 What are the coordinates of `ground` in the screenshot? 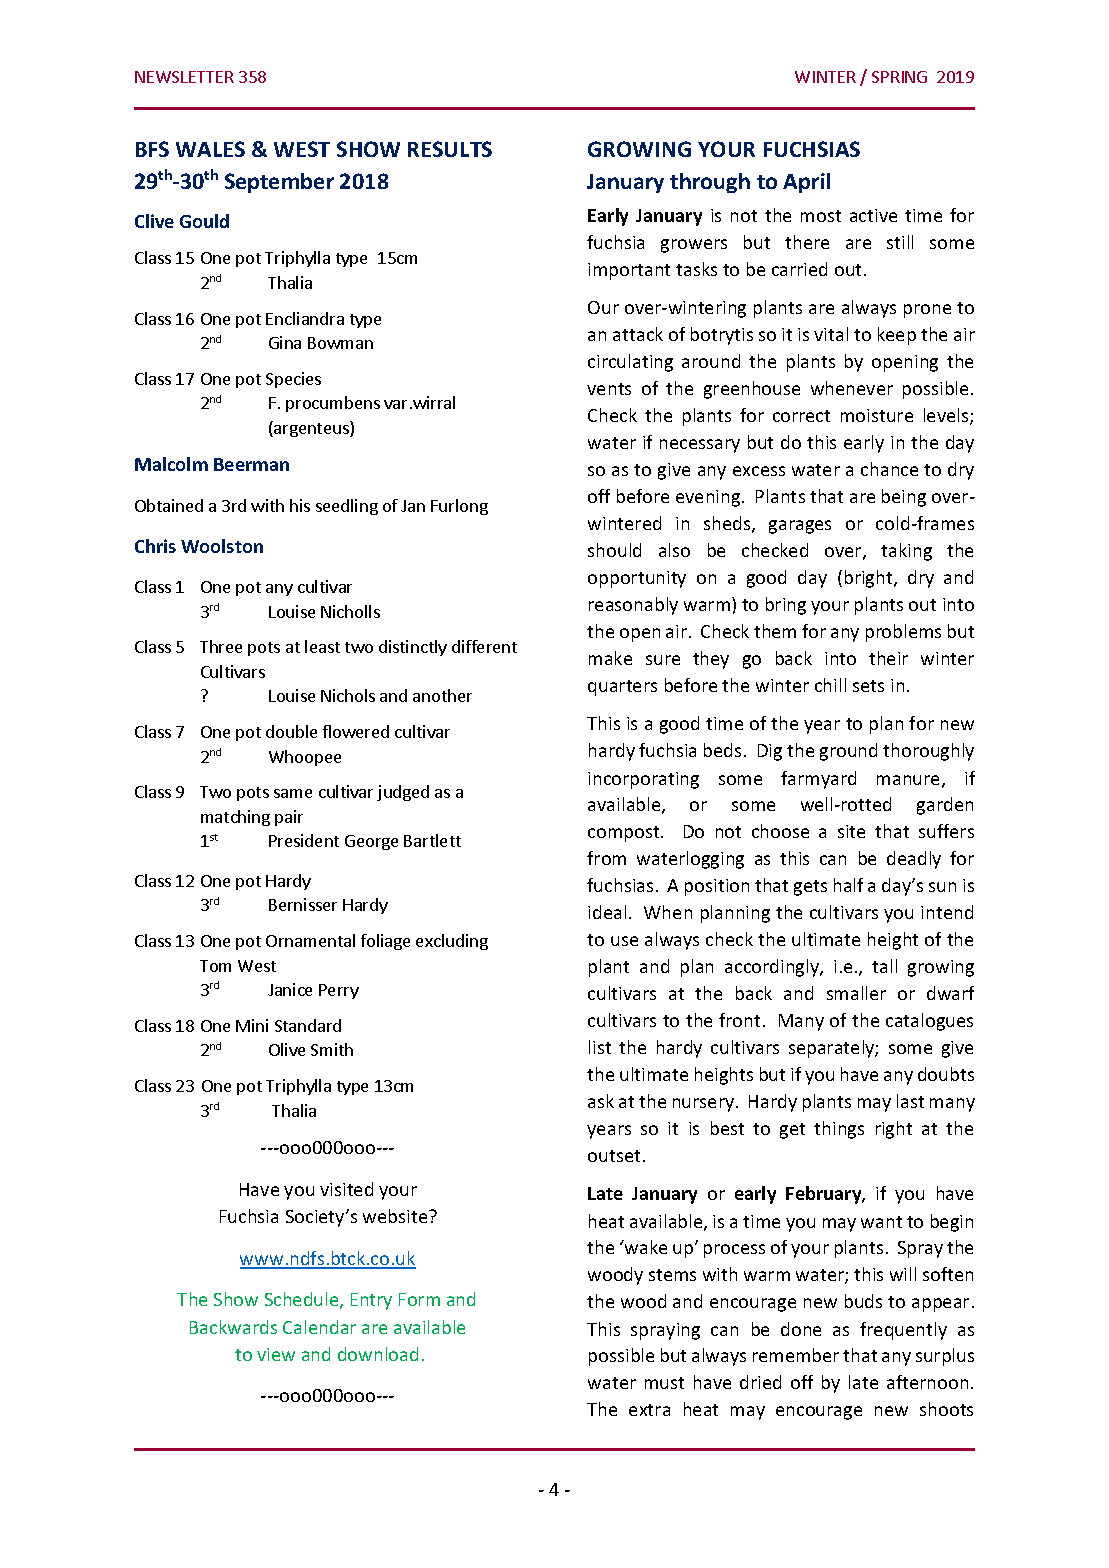 It's located at (848, 752).
